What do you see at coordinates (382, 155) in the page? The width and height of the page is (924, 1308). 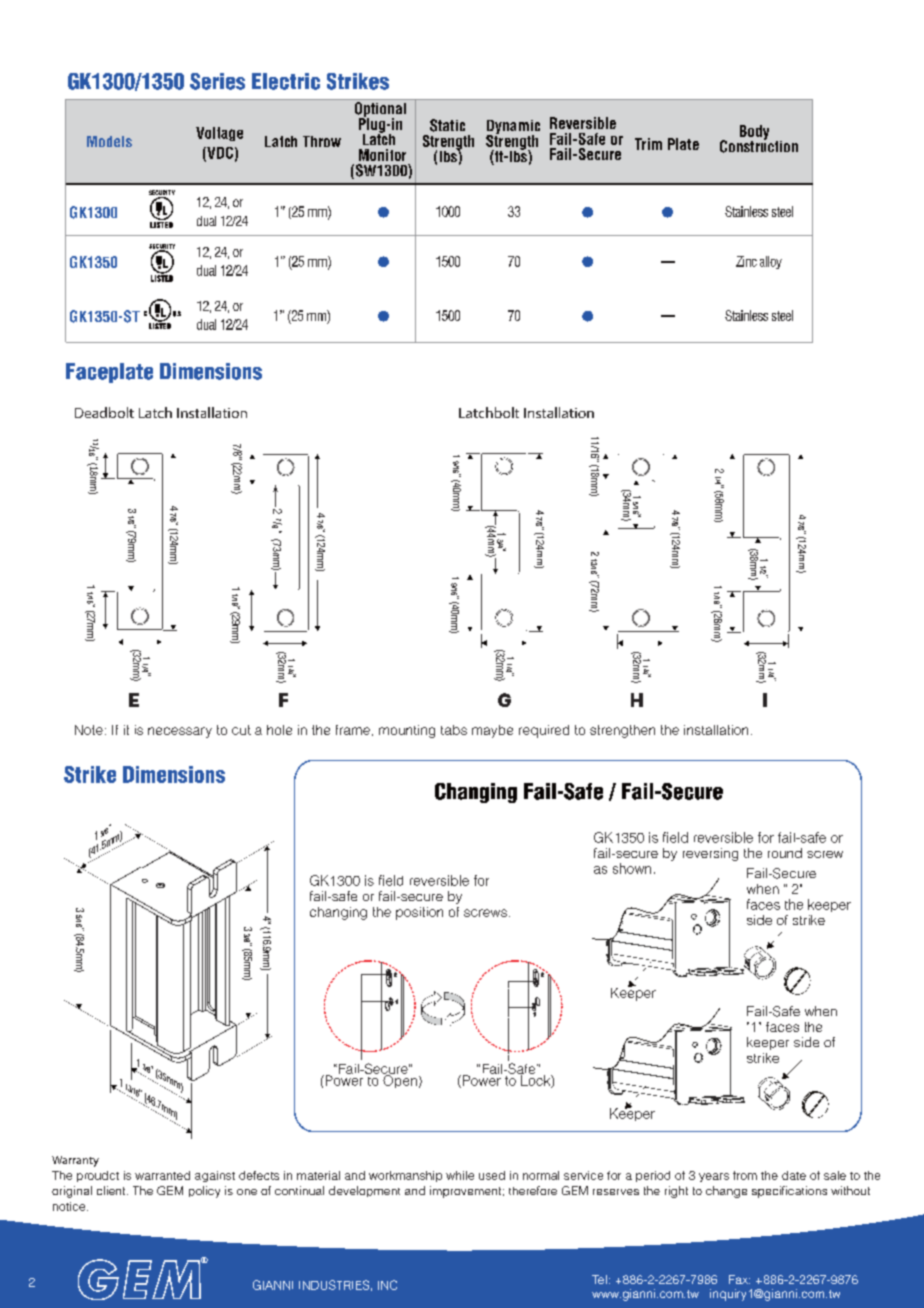 I see `Monitor` at bounding box center [382, 155].
